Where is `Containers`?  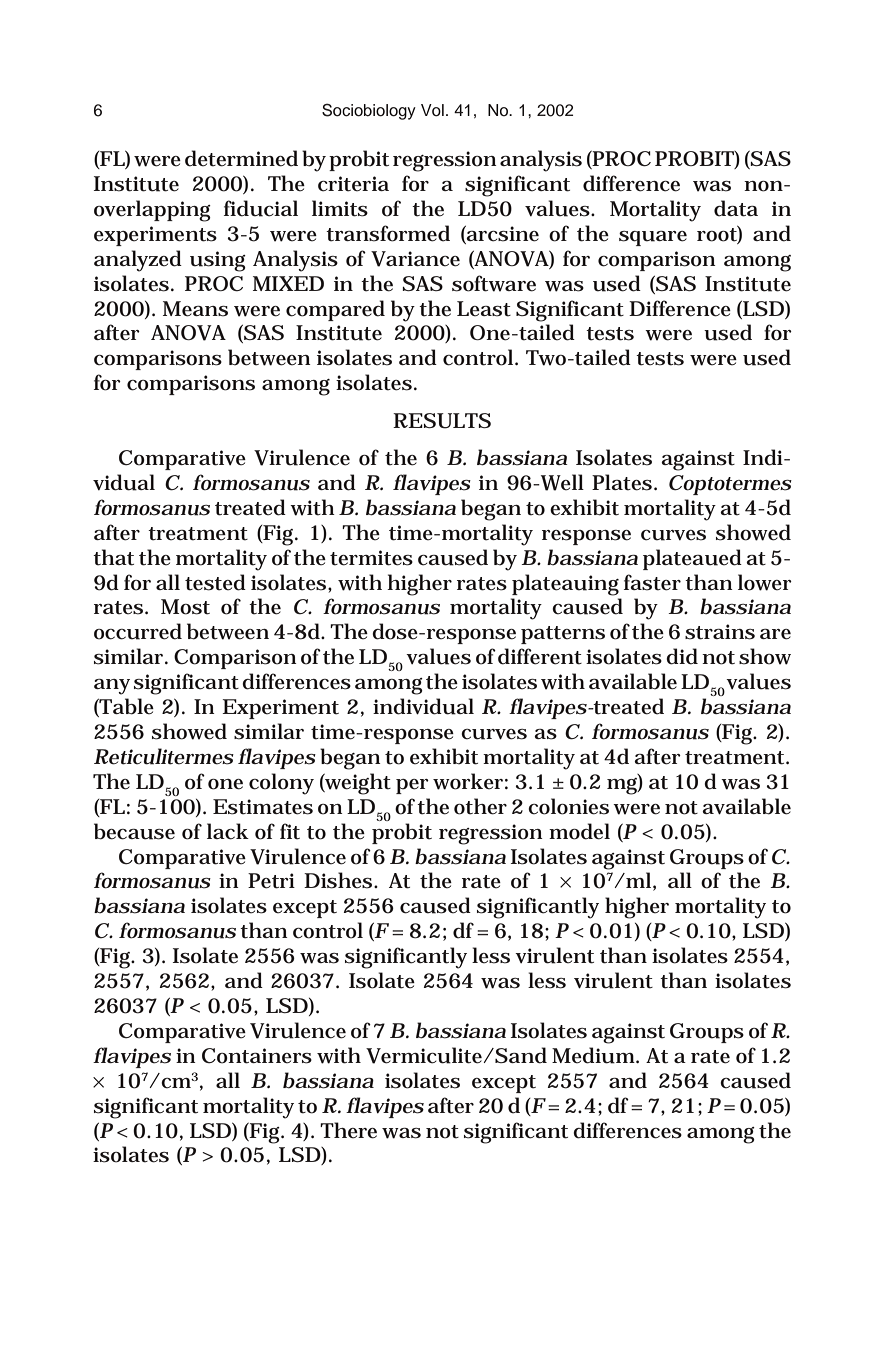
Containers is located at coordinates (257, 1056).
